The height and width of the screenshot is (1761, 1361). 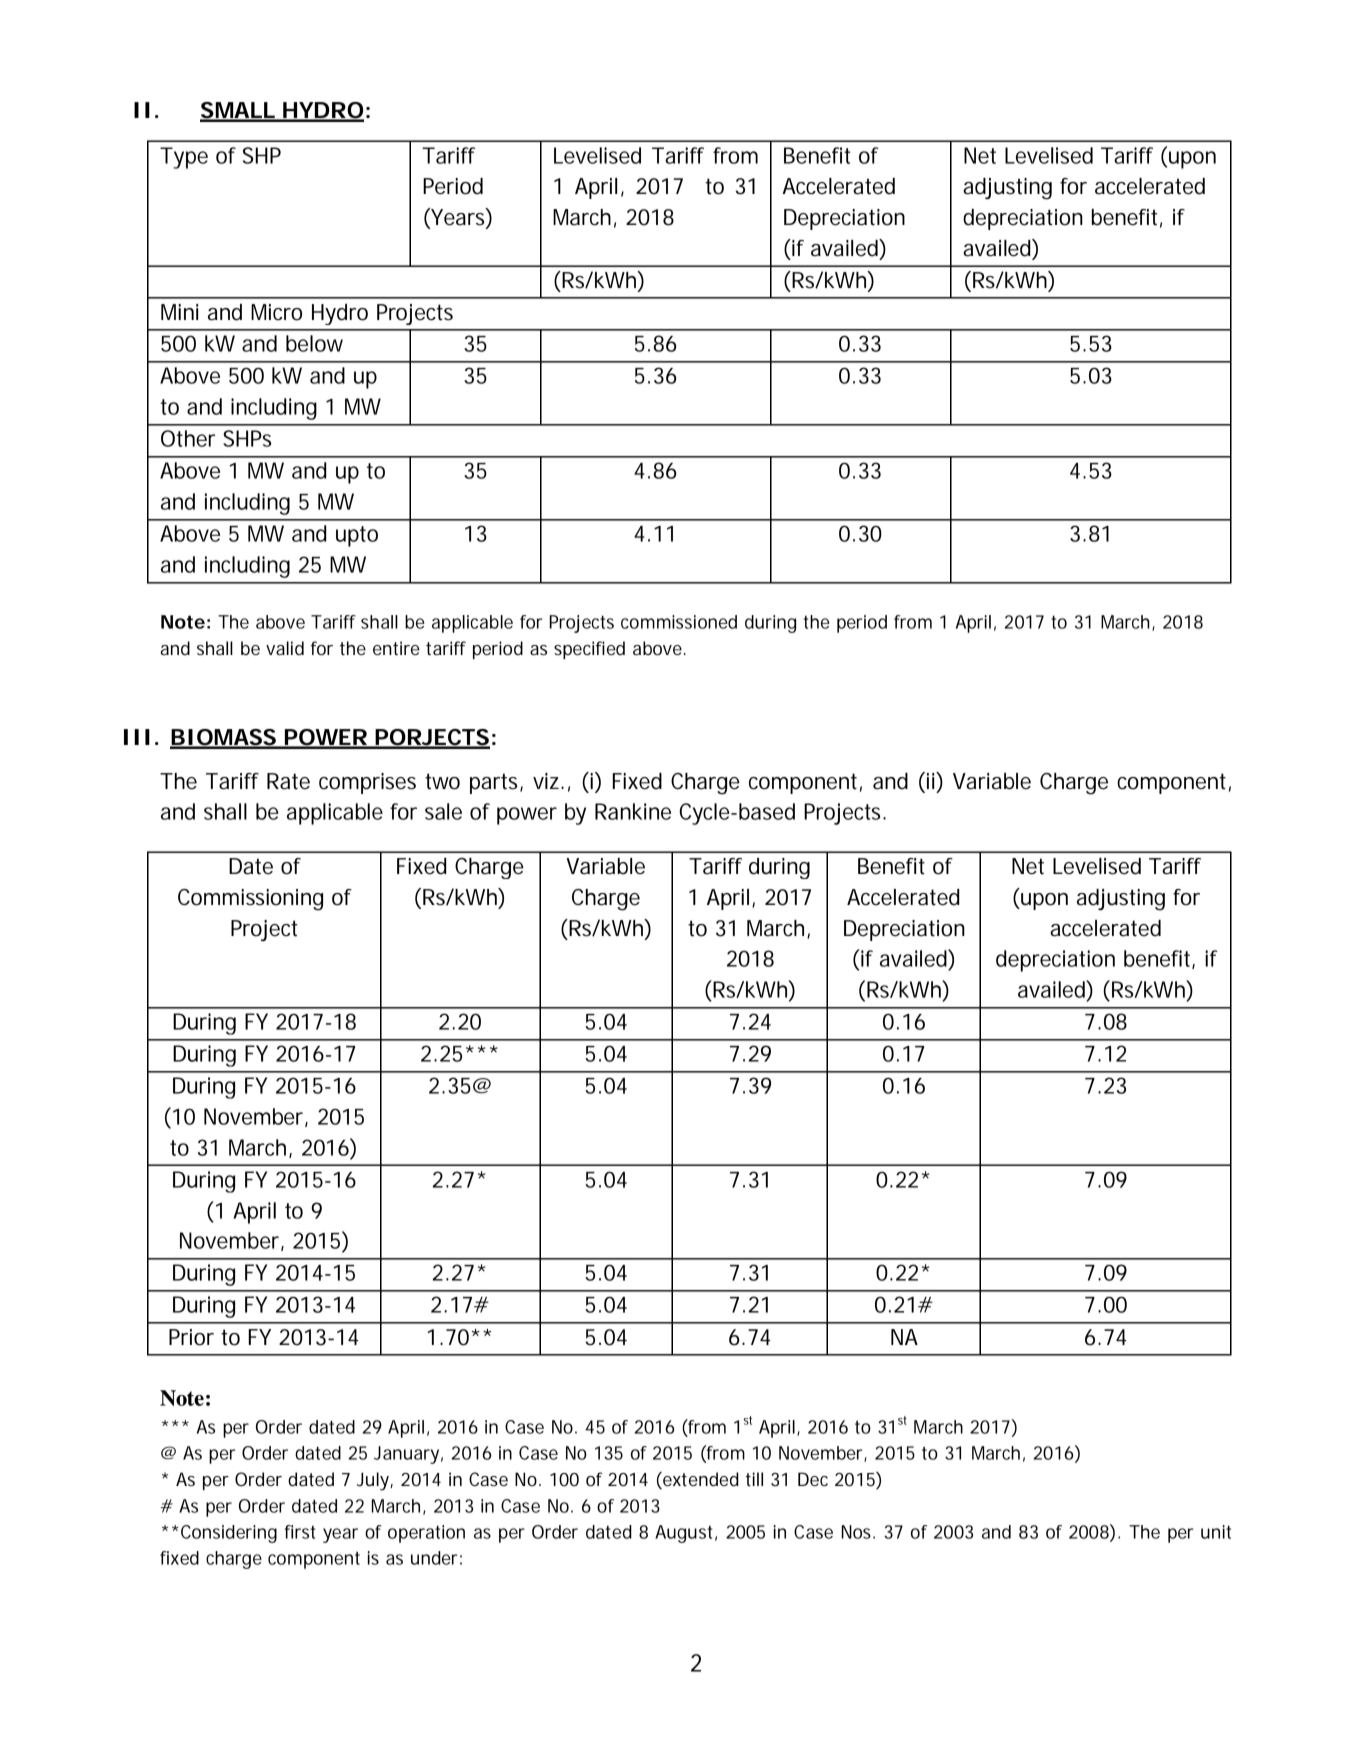 I want to click on specified, so click(x=589, y=650).
